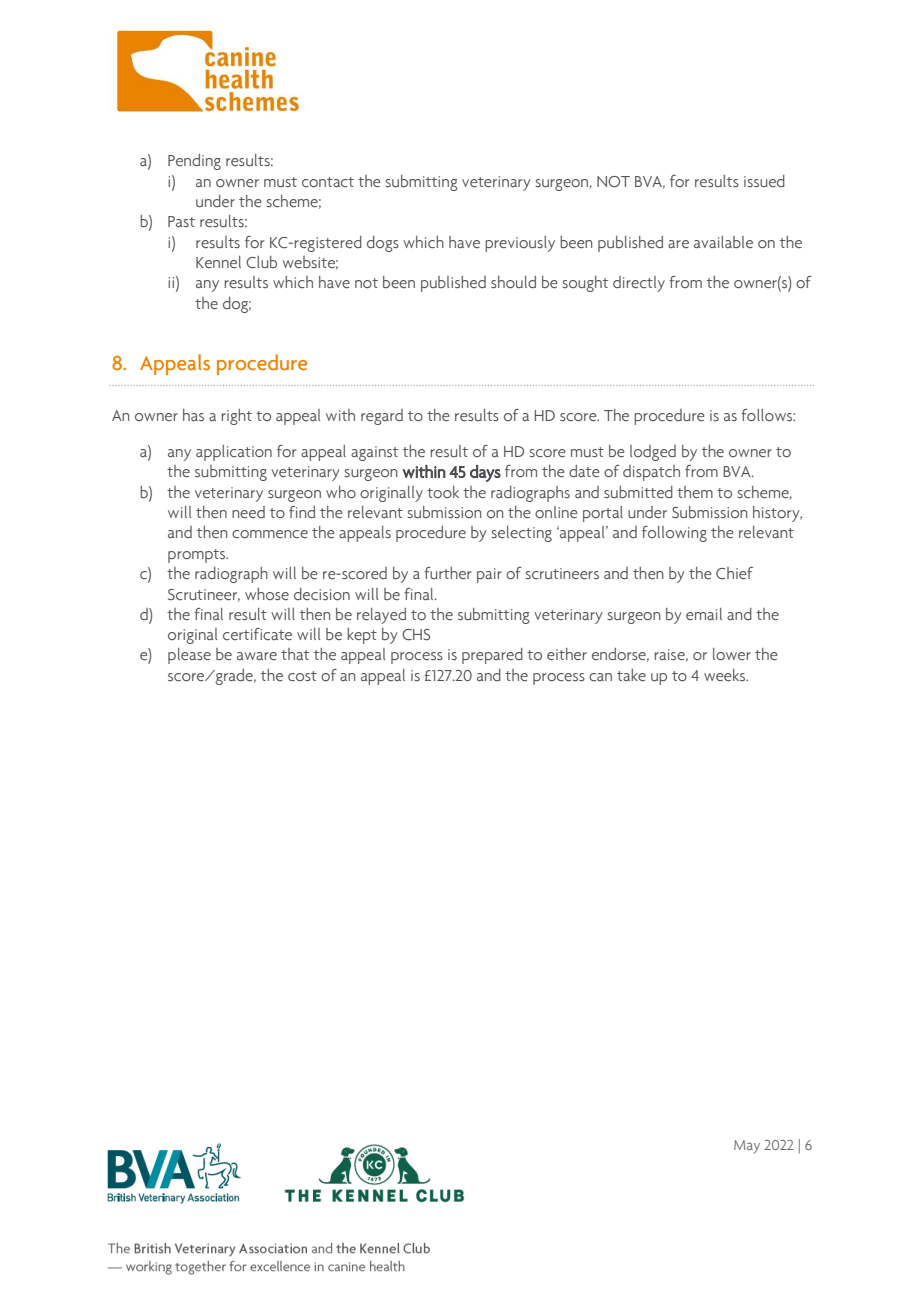  Describe the element at coordinates (600, 677) in the document. I see `can` at that location.
